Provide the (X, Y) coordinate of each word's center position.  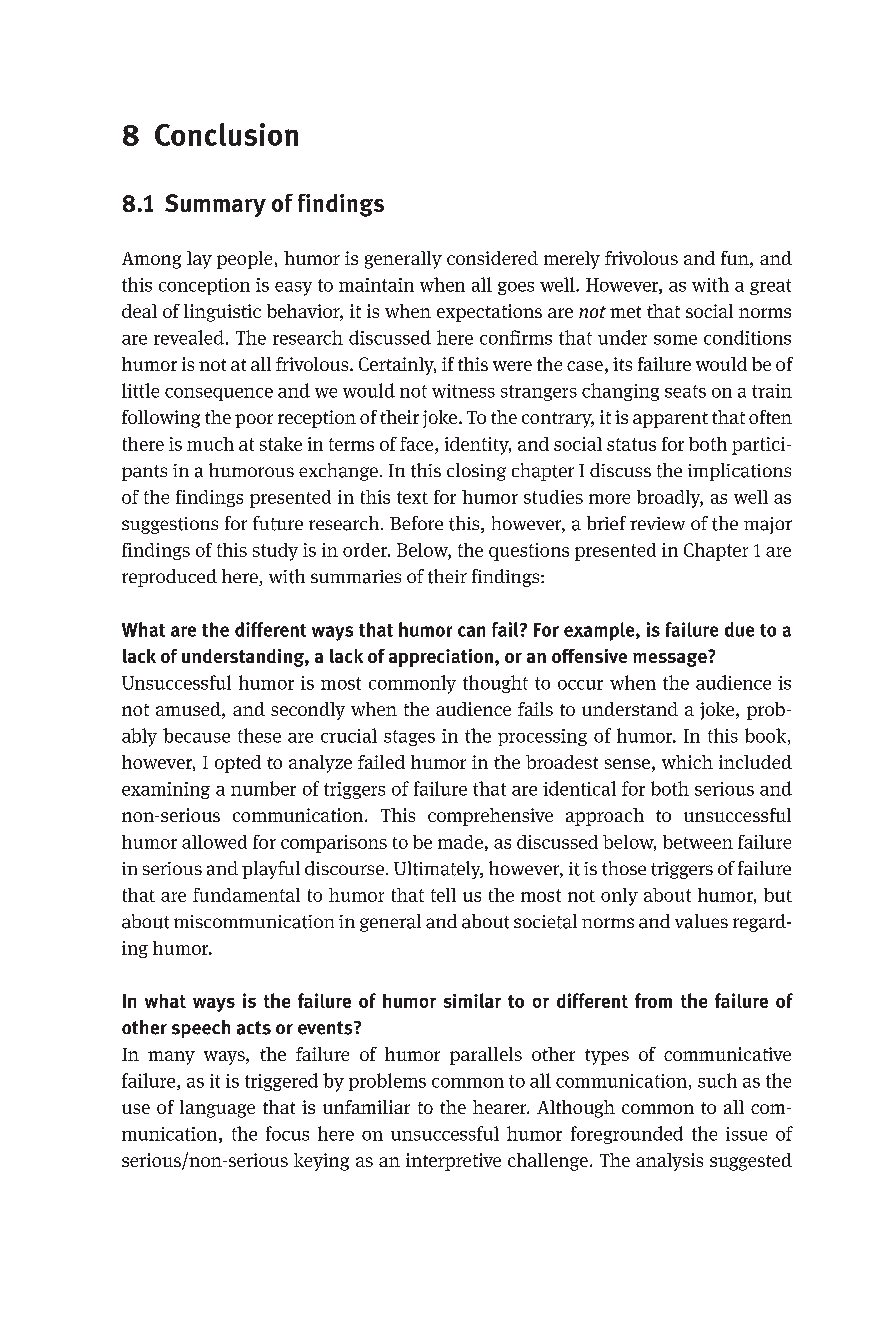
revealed (189, 337)
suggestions (170, 525)
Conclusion (226, 134)
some (675, 340)
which (687, 762)
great (770, 287)
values (701, 921)
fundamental (246, 895)
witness (463, 391)
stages (409, 738)
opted (238, 764)
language (217, 1109)
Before (416, 523)
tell (443, 895)
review (657, 523)
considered (492, 258)
